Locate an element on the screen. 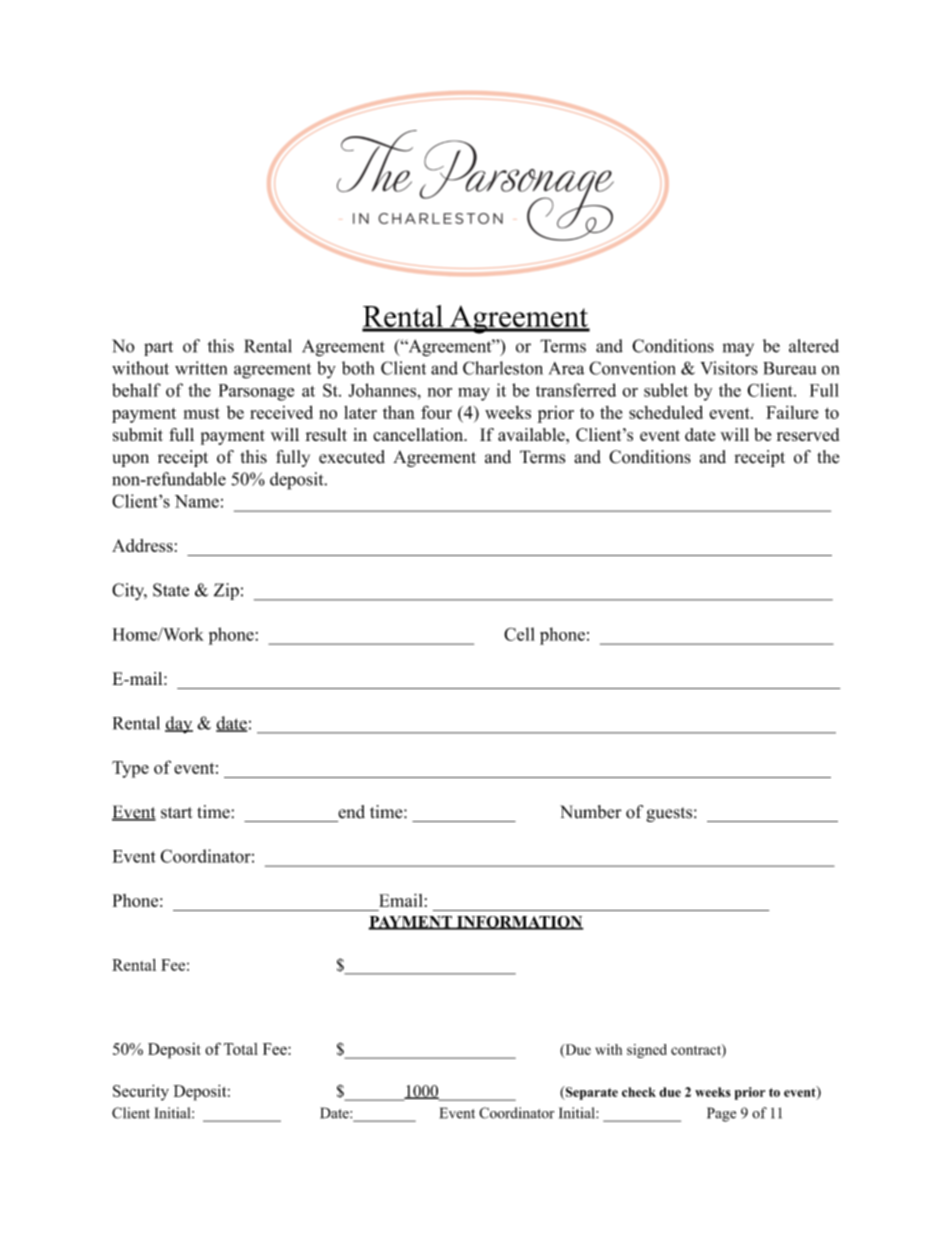 Image resolution: width=952 pixels, height=1233 pixels. written is located at coordinates (201, 368).
